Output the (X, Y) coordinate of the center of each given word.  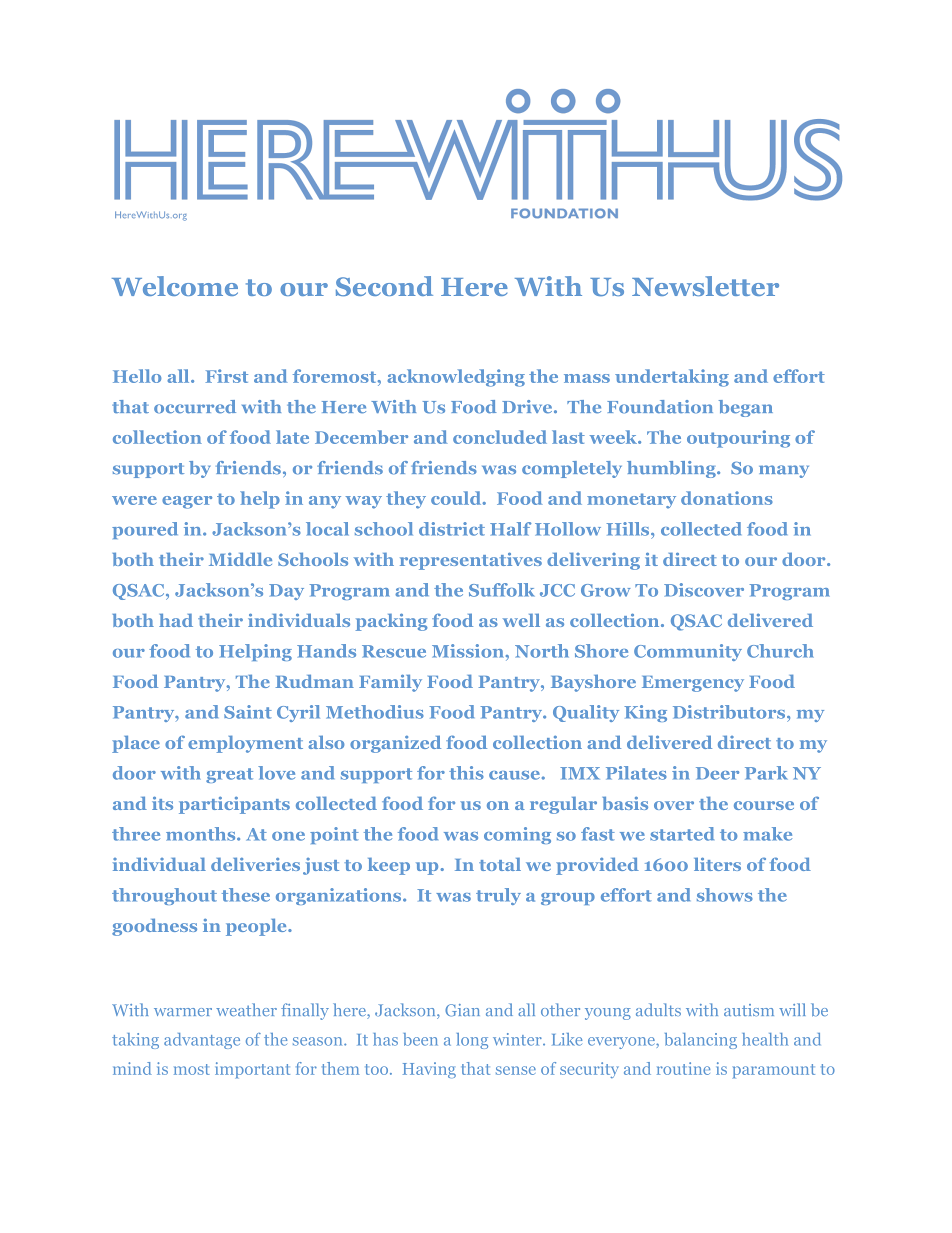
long (472, 1041)
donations (727, 498)
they (406, 500)
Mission (469, 651)
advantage (202, 1041)
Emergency (693, 684)
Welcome (175, 286)
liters (717, 864)
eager (187, 502)
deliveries (255, 864)
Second (384, 286)
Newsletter (705, 286)
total (500, 864)
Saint (248, 712)
